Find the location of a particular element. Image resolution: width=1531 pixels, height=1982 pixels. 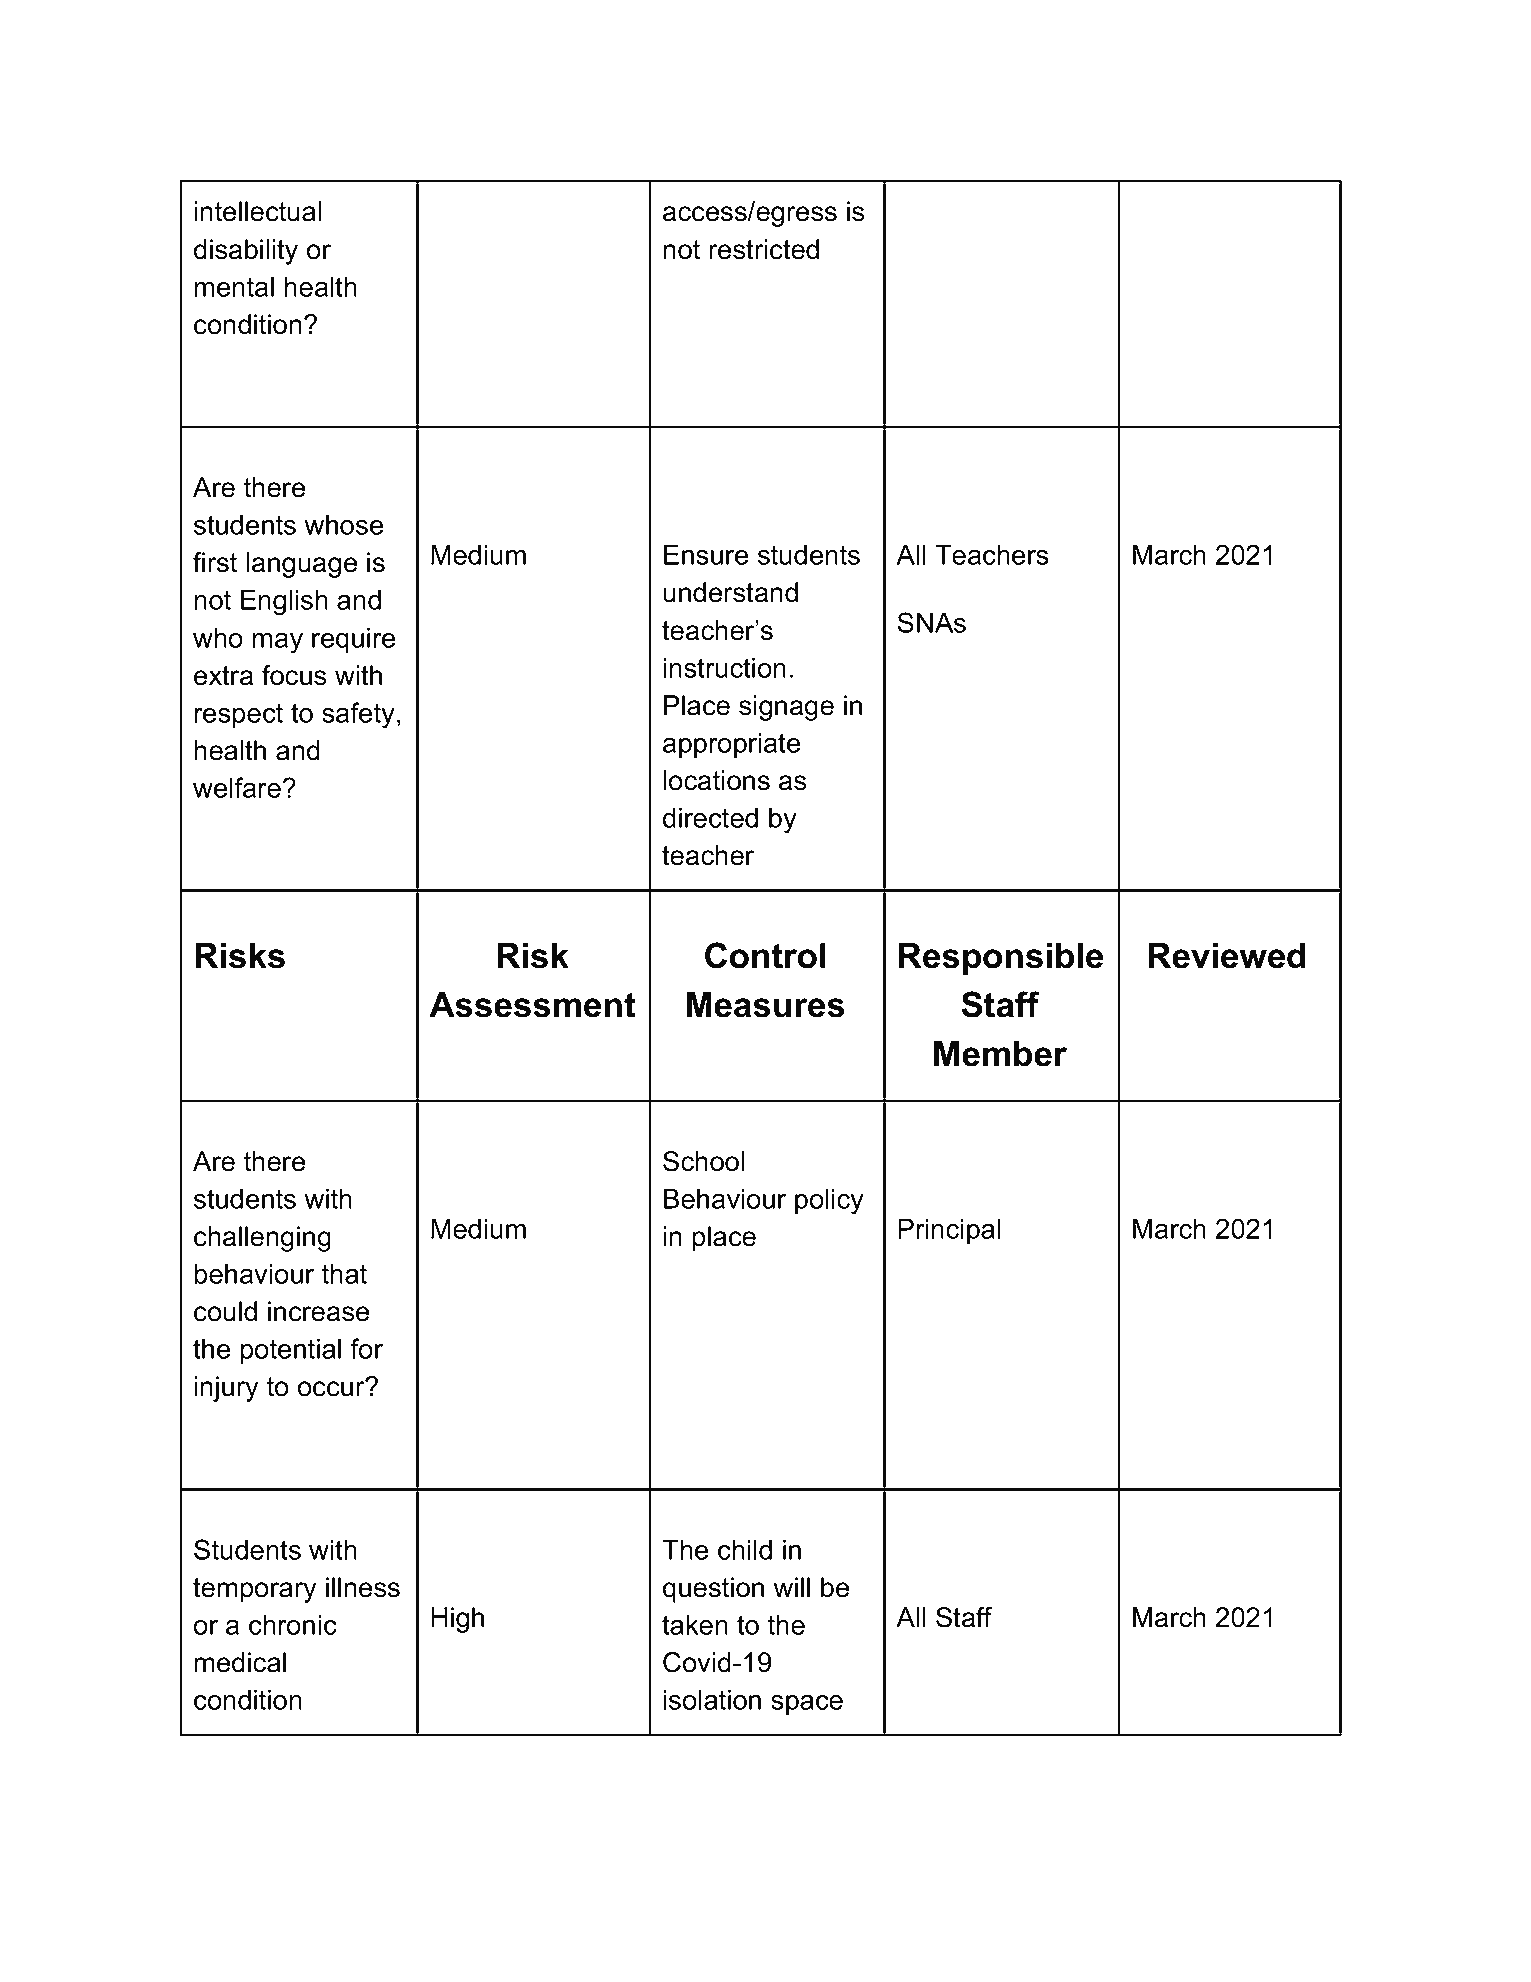

chronic is located at coordinates (293, 1624).
